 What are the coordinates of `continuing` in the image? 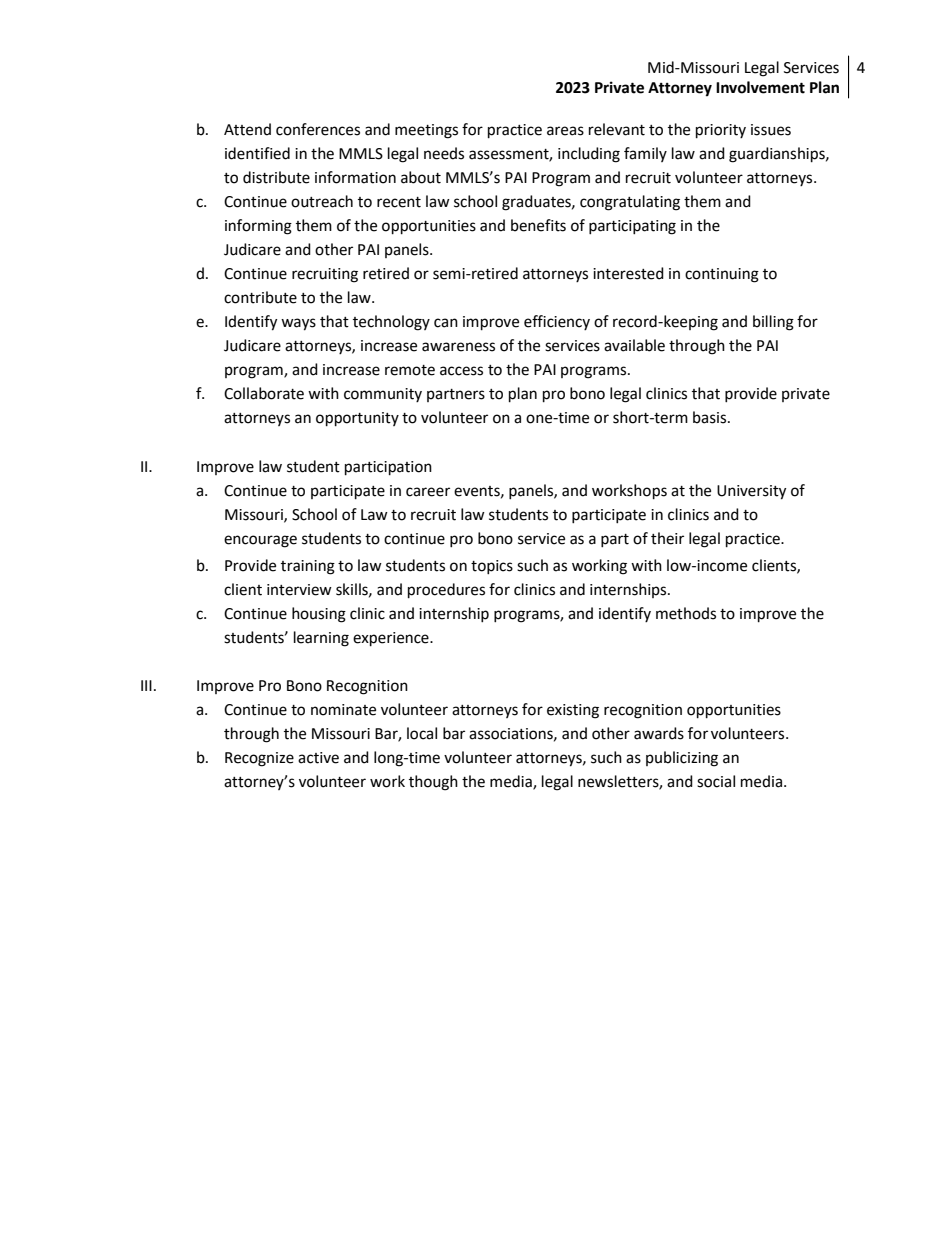 It's located at (722, 275).
